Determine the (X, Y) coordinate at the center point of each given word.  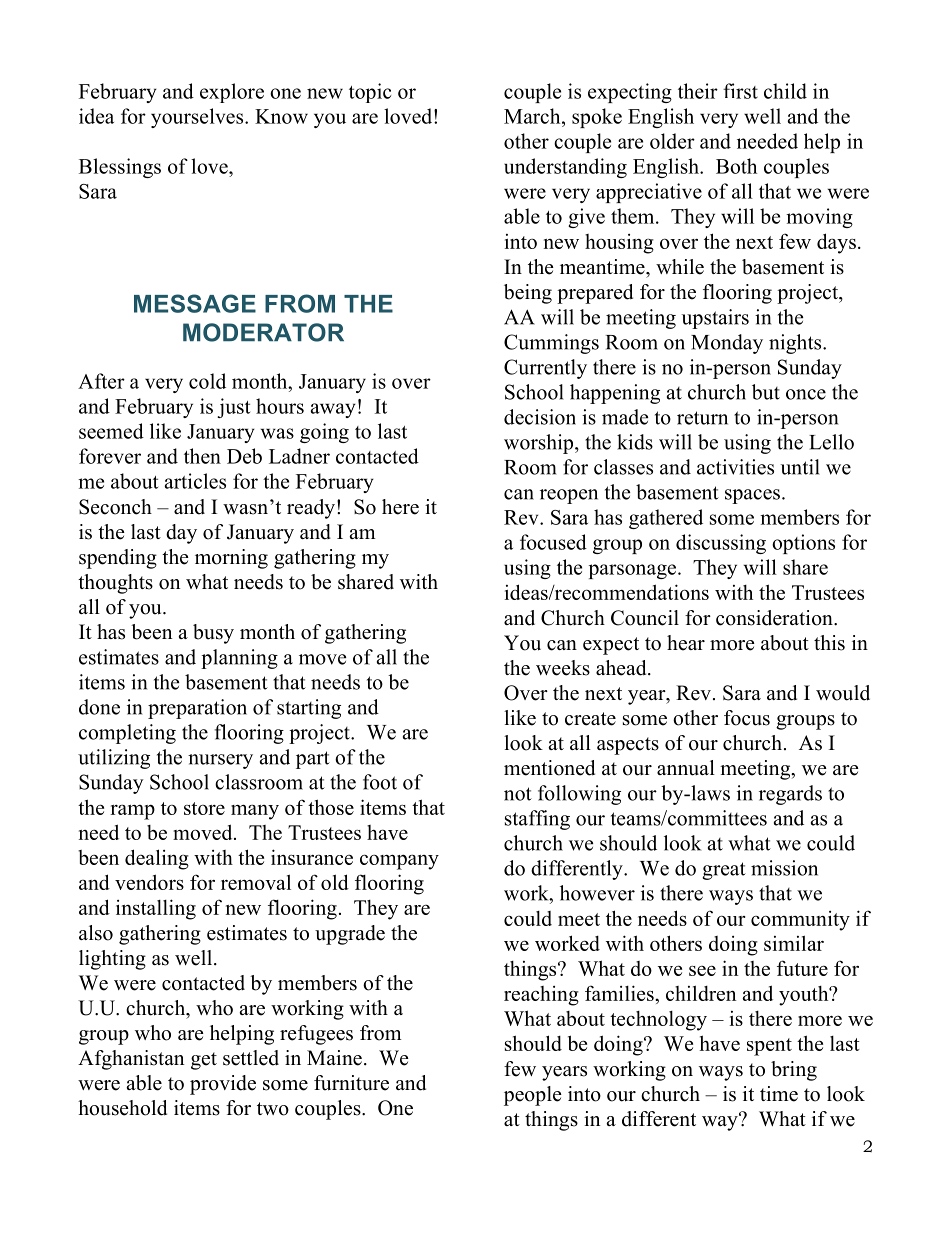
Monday (727, 344)
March (533, 116)
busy (213, 634)
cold (207, 381)
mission (784, 868)
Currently (545, 369)
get (204, 1061)
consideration (775, 618)
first (740, 91)
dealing (157, 859)
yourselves (198, 118)
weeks (563, 668)
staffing (537, 820)
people (533, 1096)
